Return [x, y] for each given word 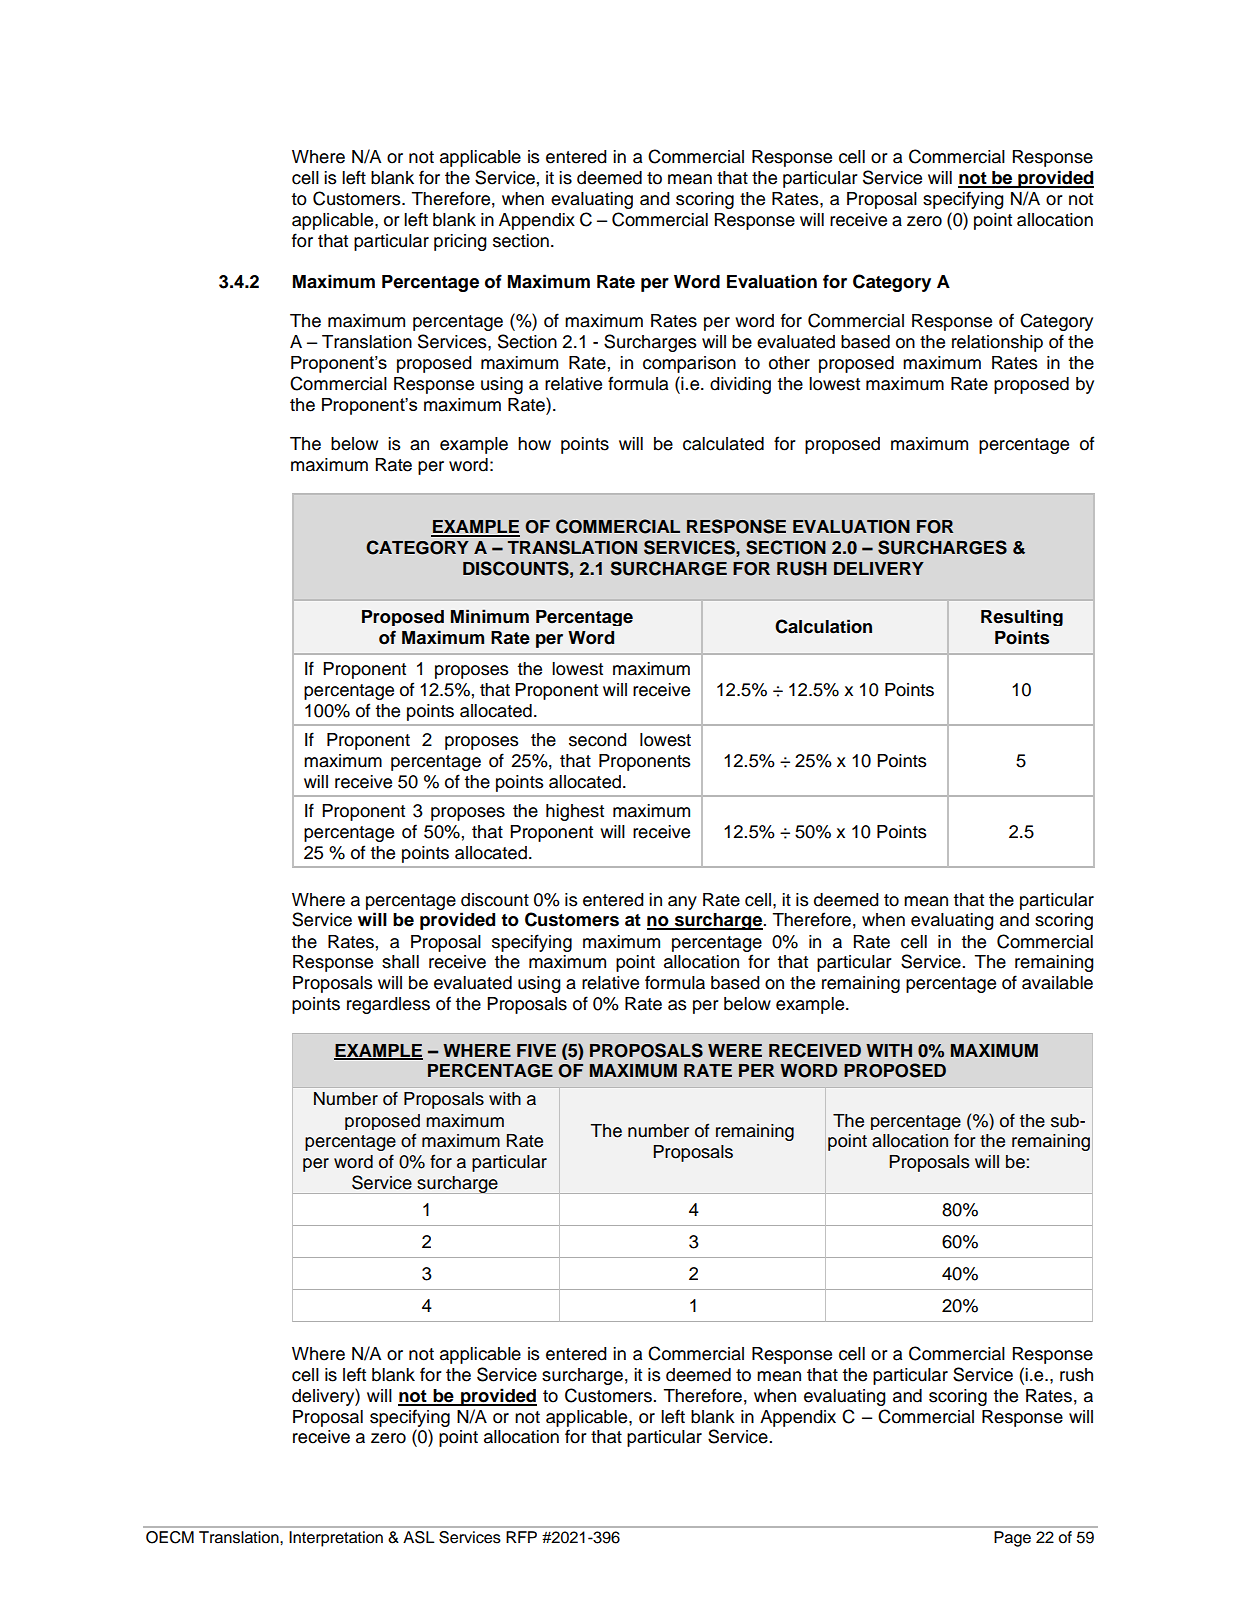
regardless [388, 1005]
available [1057, 983]
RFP [521, 1537]
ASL [419, 1537]
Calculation [823, 626]
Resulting [1022, 617]
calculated [723, 444]
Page [1012, 1539]
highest [575, 812]
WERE [735, 1050]
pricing [460, 242]
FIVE [536, 1050]
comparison [689, 364]
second [598, 740]
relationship [997, 343]
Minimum [490, 616]
